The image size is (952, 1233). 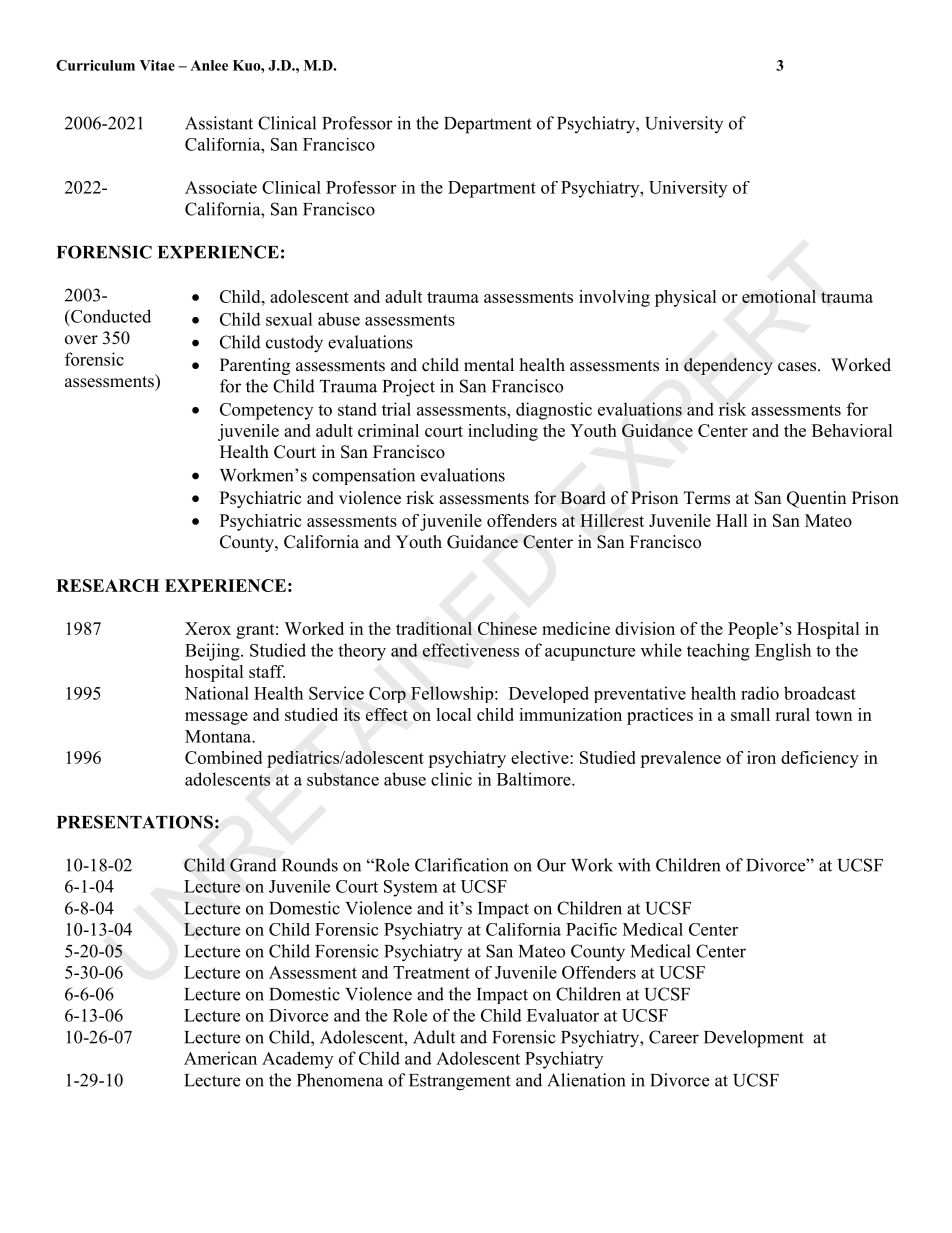 What do you see at coordinates (434, 628) in the page?
I see `traditional` at bounding box center [434, 628].
